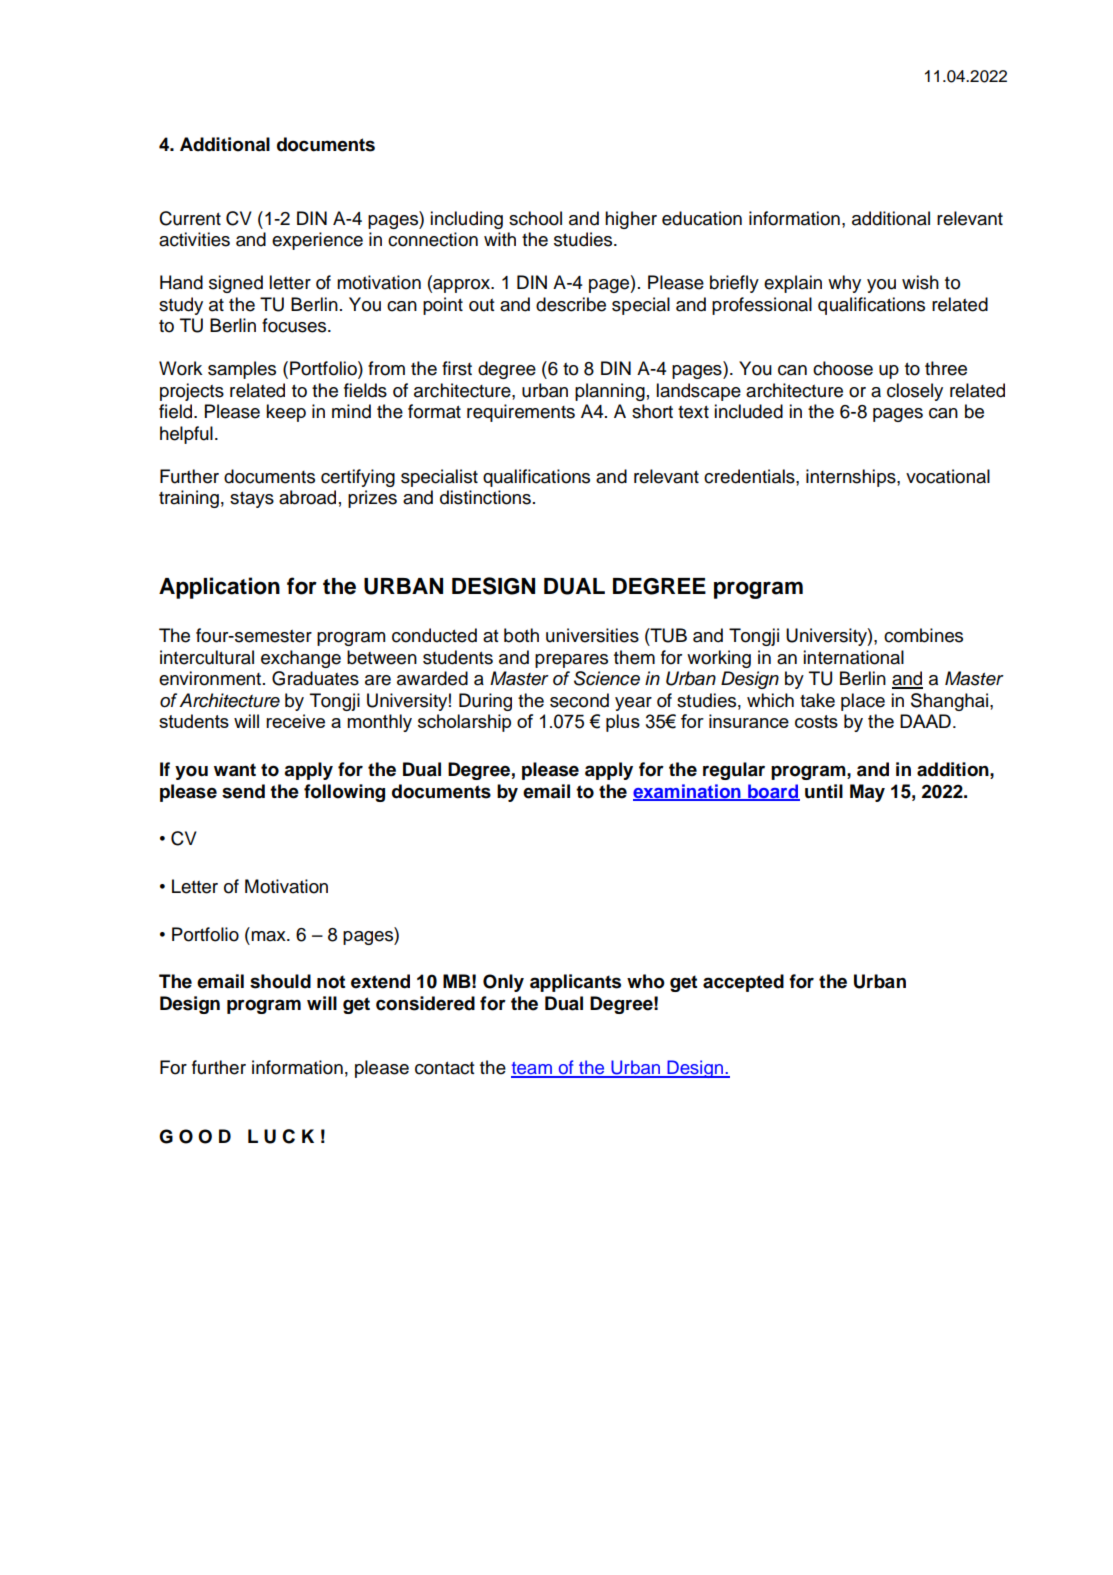 This document has width=1113, height=1575. I want to click on team, so click(532, 1069).
